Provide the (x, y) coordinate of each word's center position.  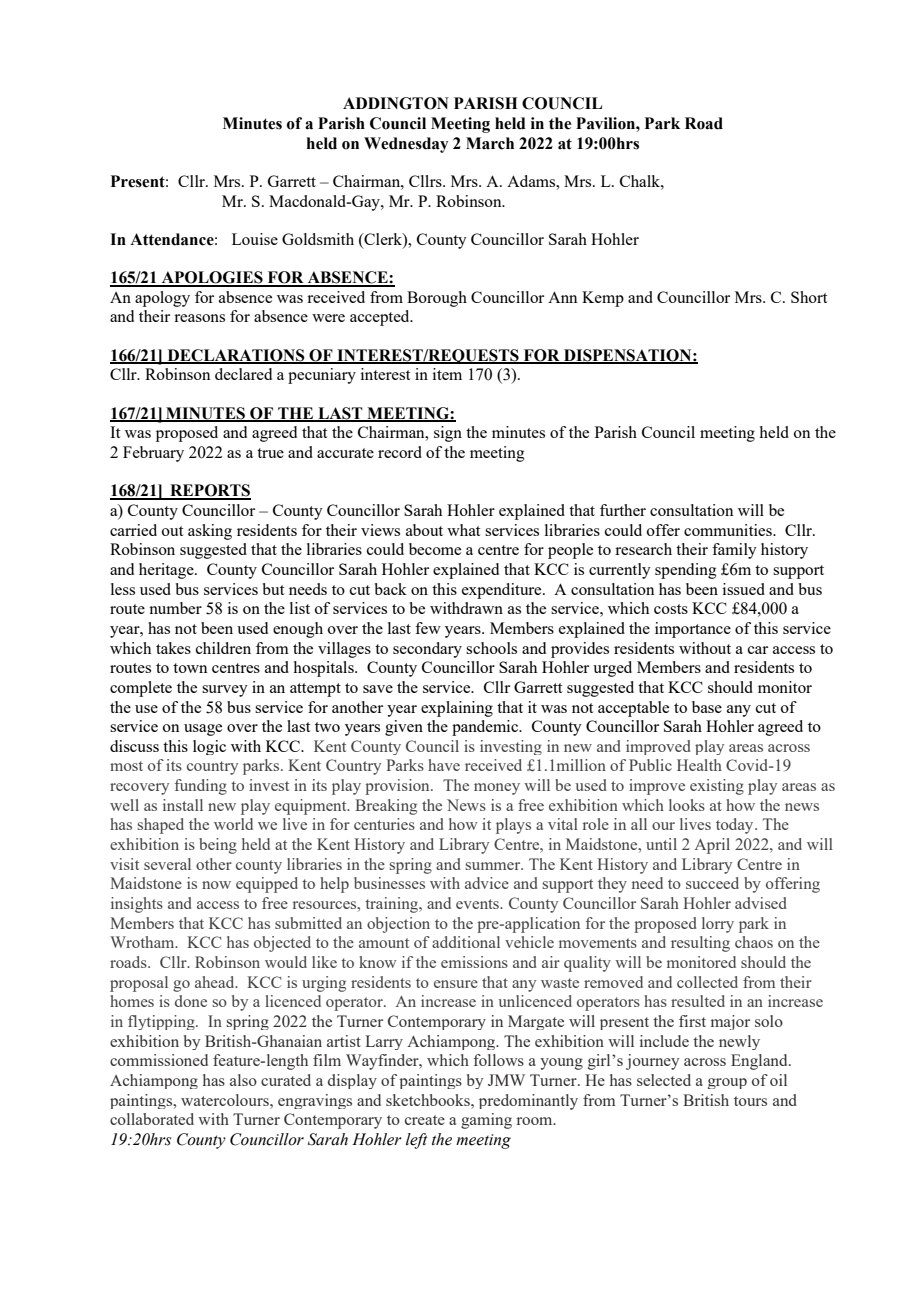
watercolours (226, 1100)
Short (809, 297)
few (428, 628)
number (175, 608)
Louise (255, 239)
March (490, 143)
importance (693, 630)
